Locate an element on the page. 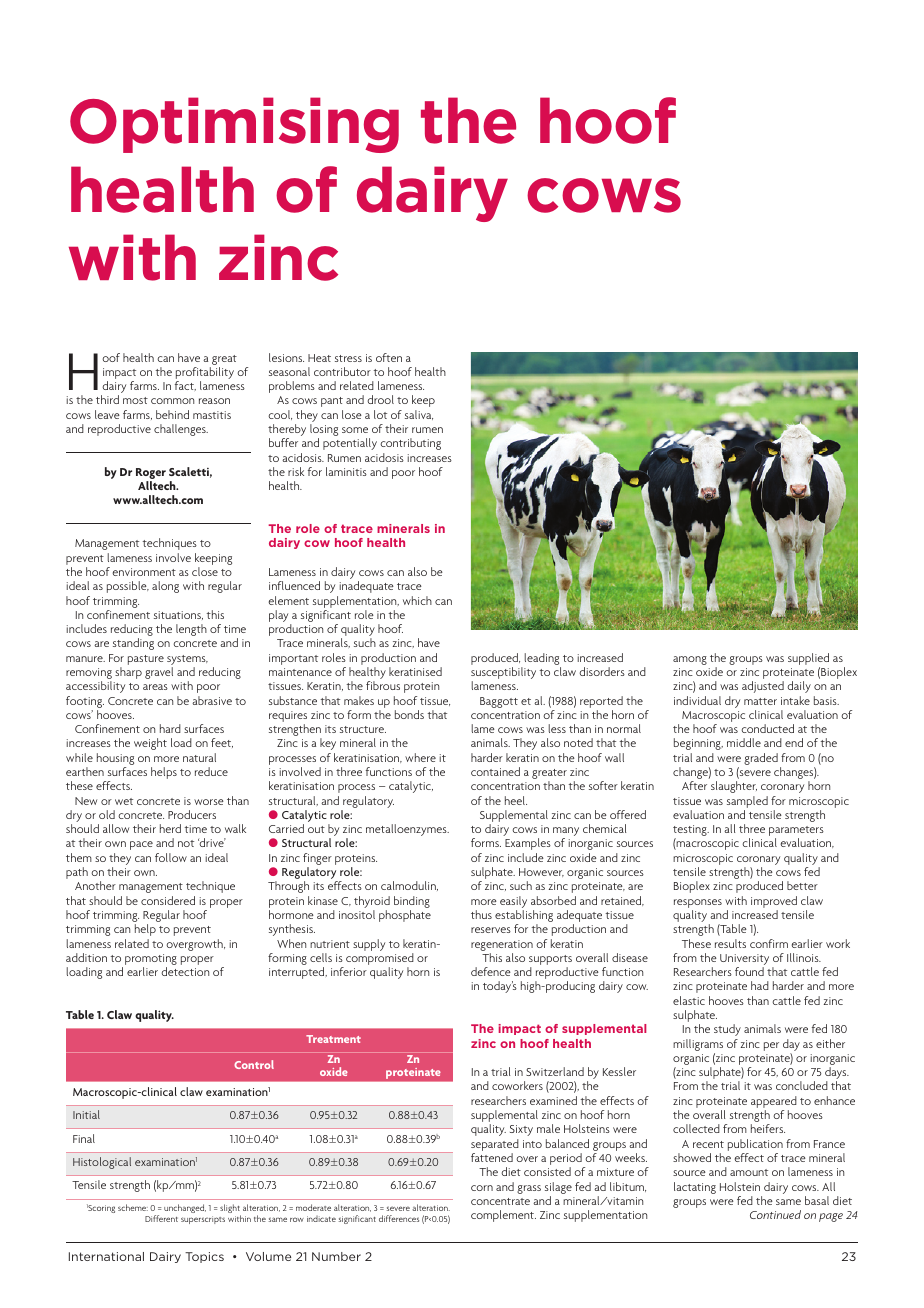 Image resolution: width=924 pixels, height=1308 pixels. complement is located at coordinates (503, 1216).
